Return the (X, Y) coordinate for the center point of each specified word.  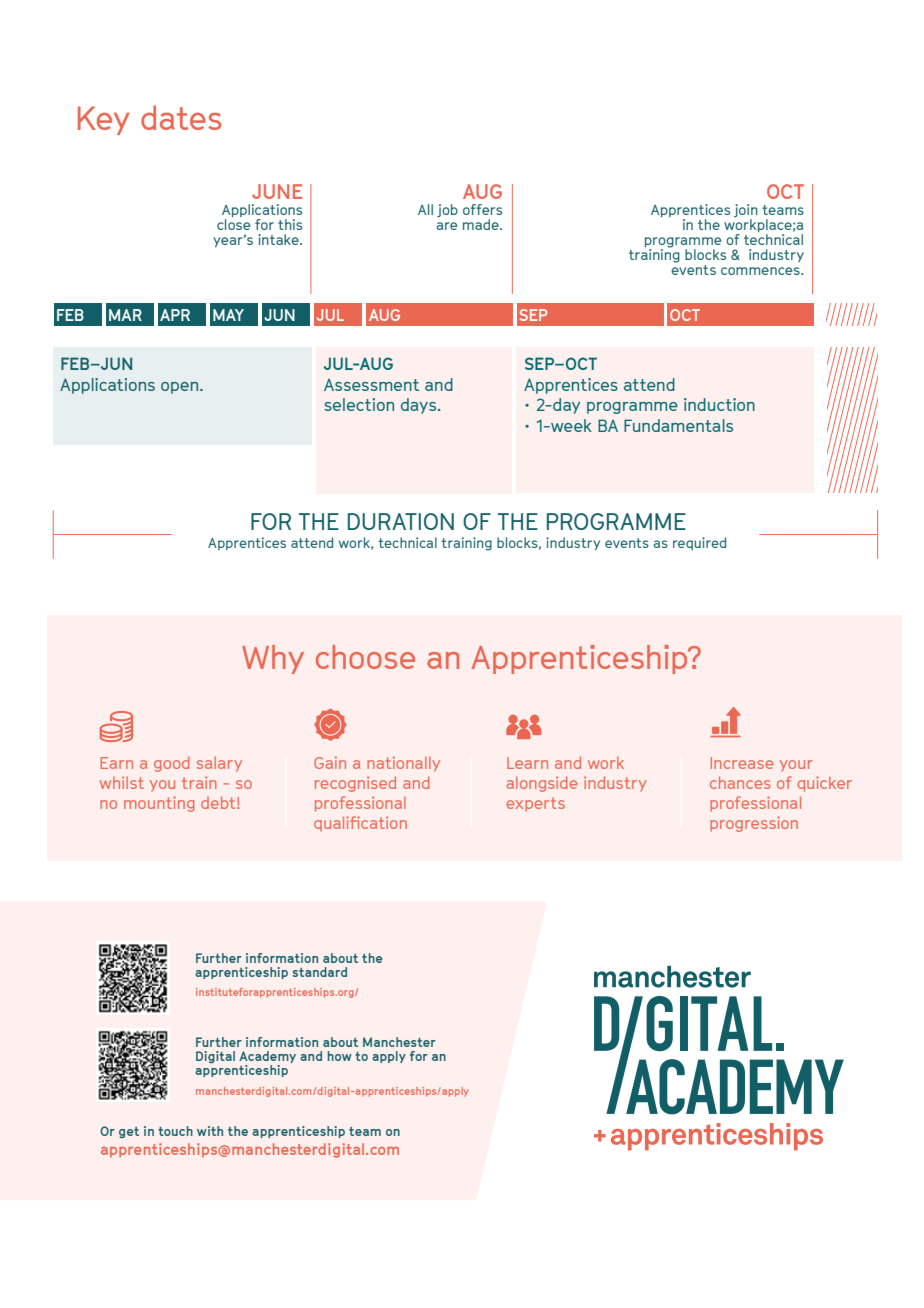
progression (754, 824)
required (699, 543)
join (746, 210)
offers (482, 209)
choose (365, 657)
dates (181, 117)
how (340, 1056)
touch (175, 1131)
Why (273, 659)
